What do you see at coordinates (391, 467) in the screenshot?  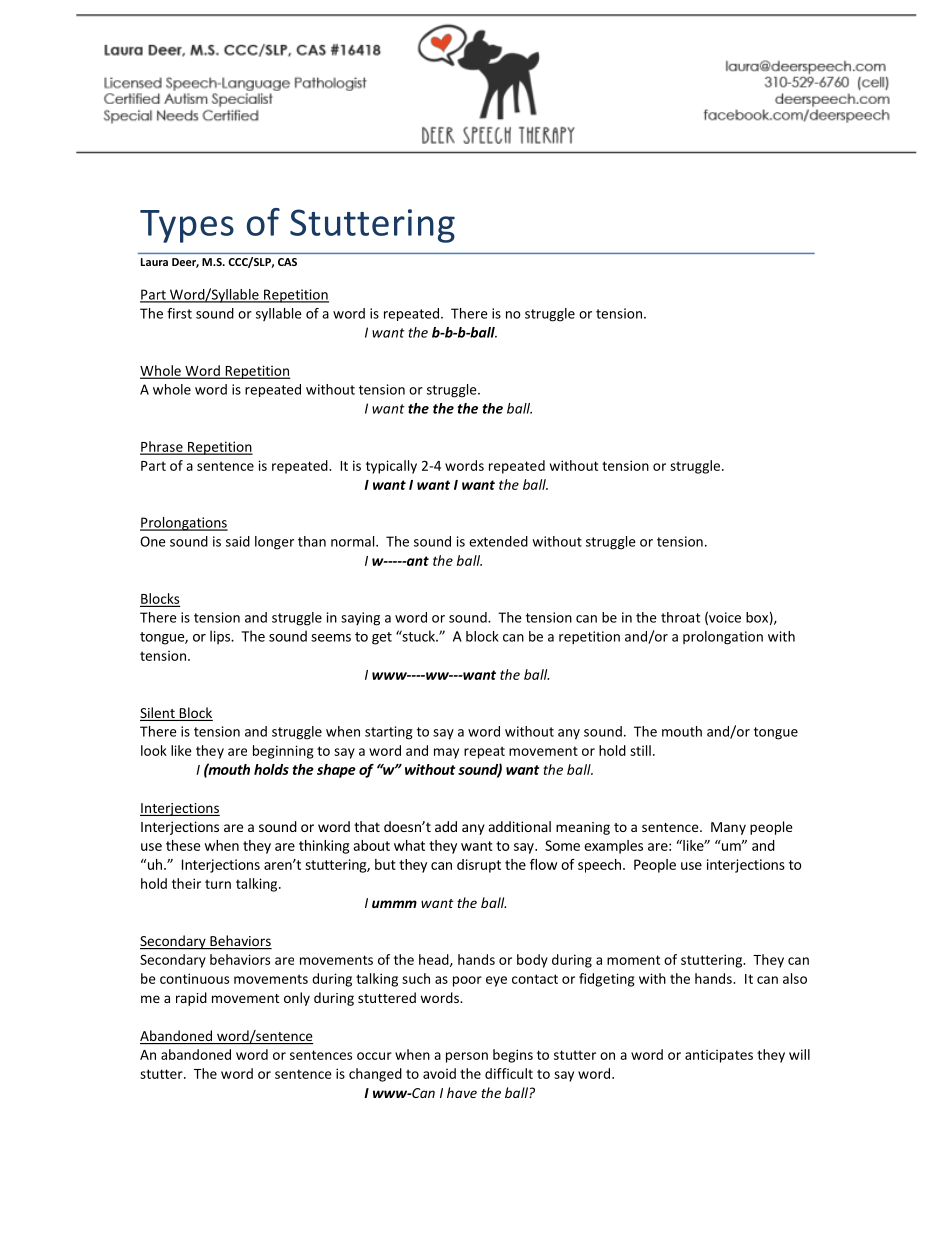 I see `typically` at bounding box center [391, 467].
